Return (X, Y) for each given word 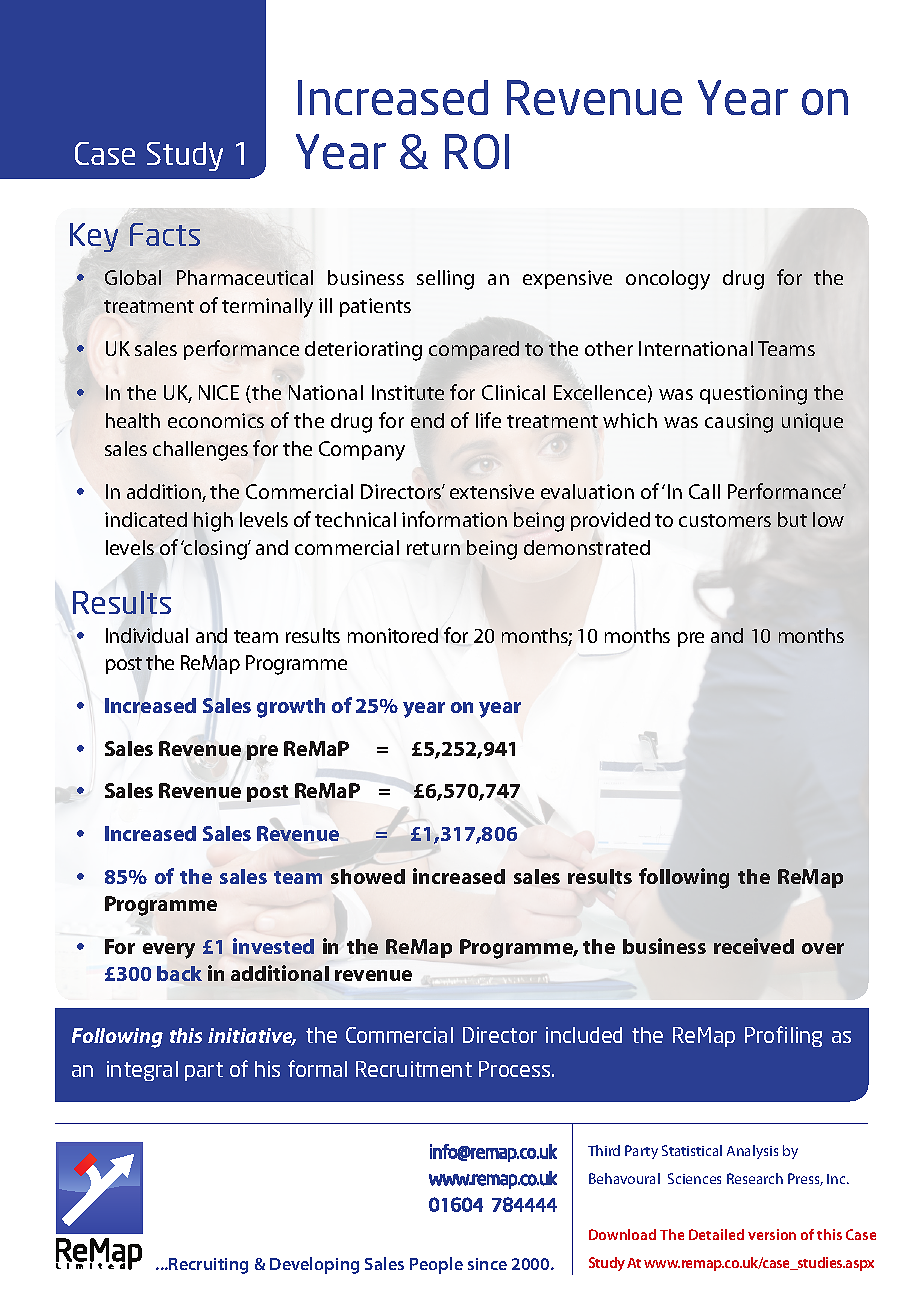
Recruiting (208, 1266)
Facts (165, 234)
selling (445, 280)
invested (273, 946)
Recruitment (414, 1069)
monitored (393, 635)
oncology (668, 280)
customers (725, 520)
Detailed (716, 1234)
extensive (492, 491)
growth (291, 708)
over (823, 948)
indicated (146, 519)
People (436, 1265)
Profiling (783, 1036)
